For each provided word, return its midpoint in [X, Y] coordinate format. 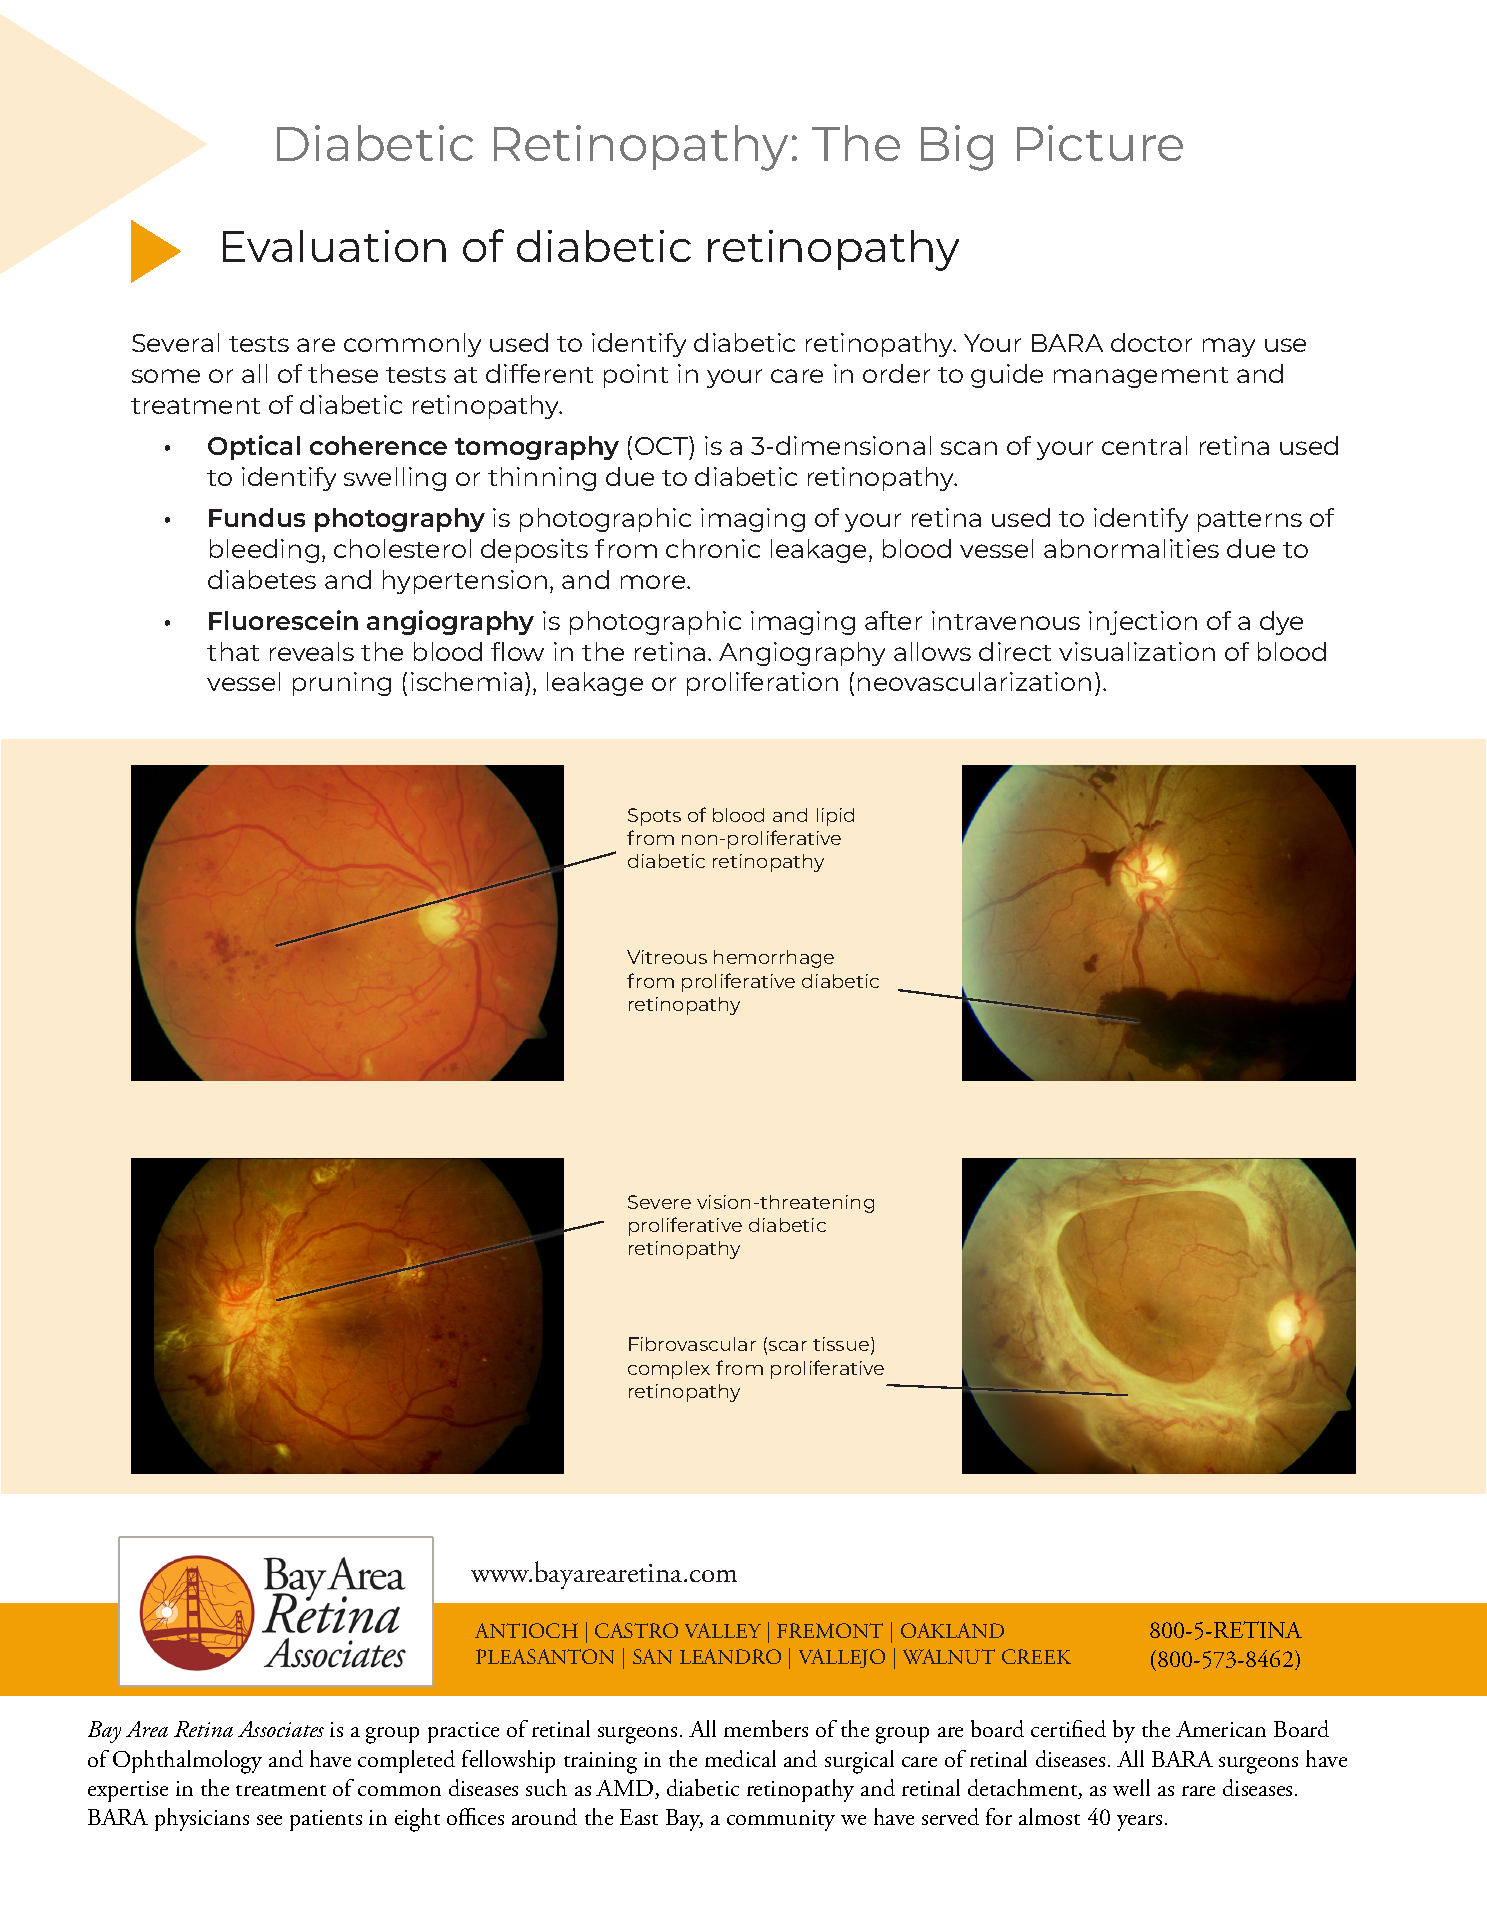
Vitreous [667, 957]
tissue [842, 1345]
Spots [654, 817]
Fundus [257, 517]
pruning [342, 684]
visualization [1137, 651]
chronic [713, 548]
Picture [1100, 143]
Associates [281, 1729]
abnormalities [1131, 548]
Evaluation [334, 246]
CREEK [1036, 1656]
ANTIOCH [526, 1630]
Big [957, 148]
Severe [659, 1202]
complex [669, 1370]
